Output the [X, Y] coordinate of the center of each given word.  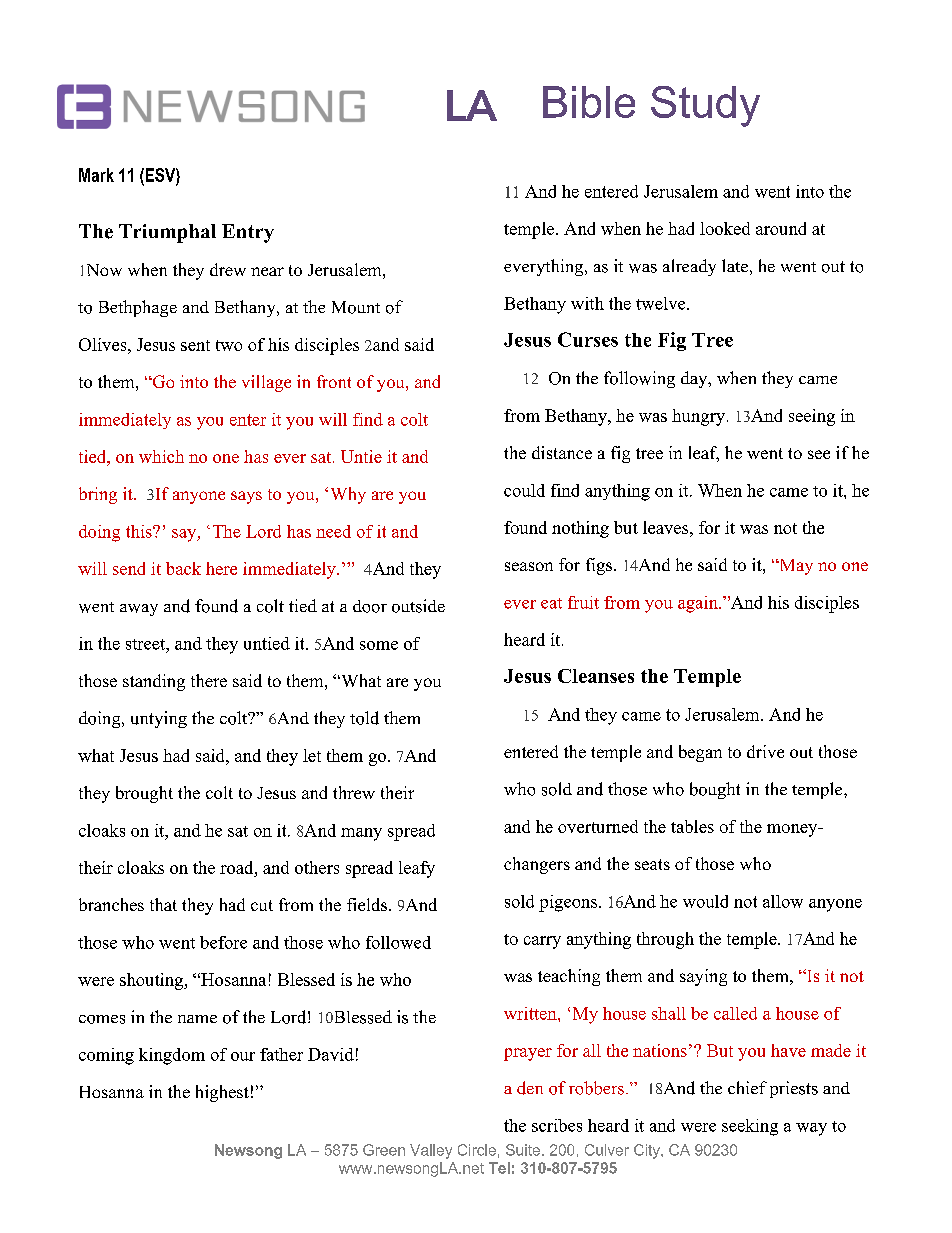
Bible [589, 102]
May [795, 567]
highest [222, 1093]
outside [418, 606]
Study [705, 106]
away [139, 610]
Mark [96, 175]
